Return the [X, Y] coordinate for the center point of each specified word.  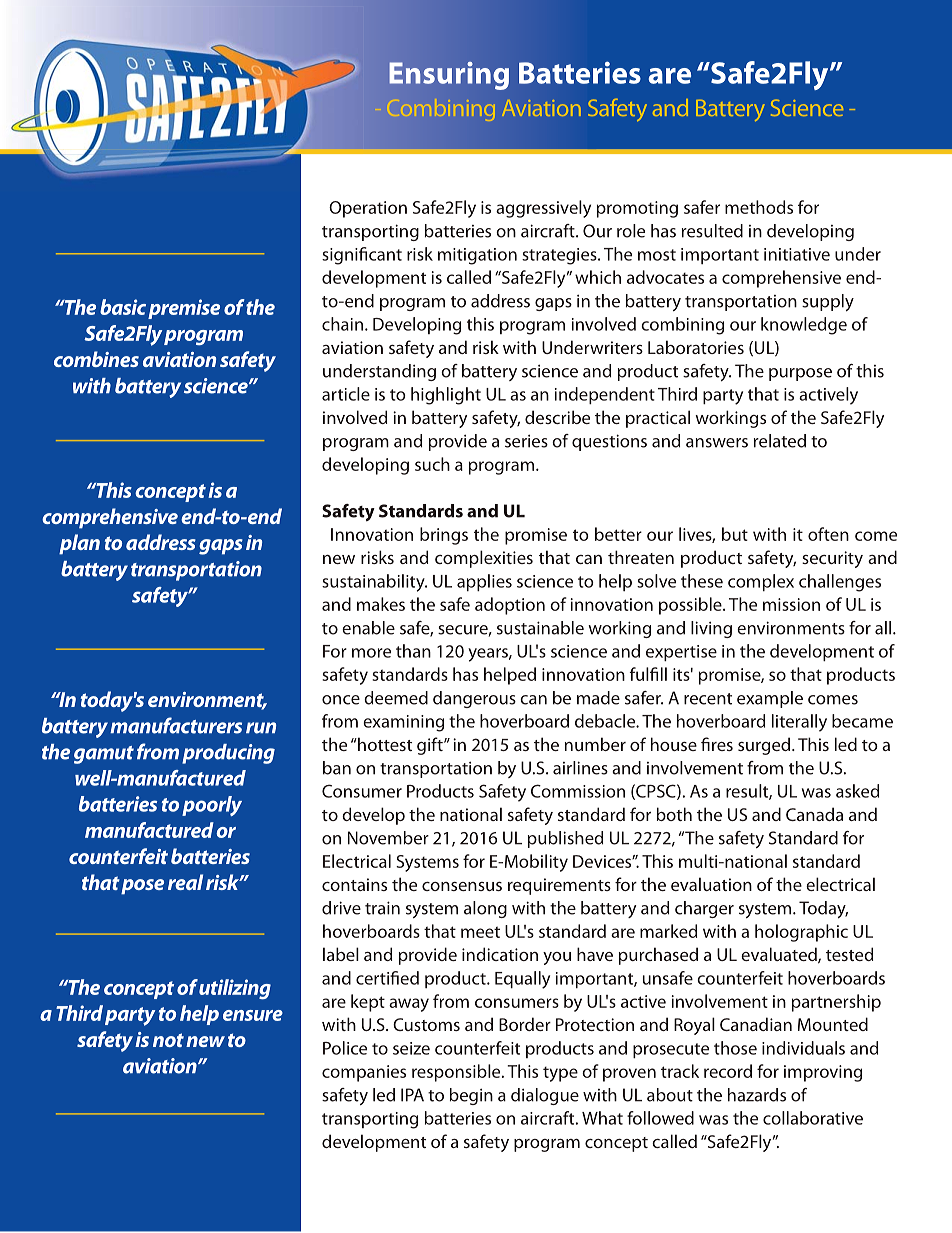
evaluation [711, 884]
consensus [462, 886]
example [770, 699]
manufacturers [176, 725]
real [185, 882]
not [168, 1040]
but [735, 534]
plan [79, 544]
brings [444, 536]
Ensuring [449, 76]
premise [184, 309]
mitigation [477, 256]
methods [759, 207]
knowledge [804, 326]
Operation [368, 209]
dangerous [474, 699]
